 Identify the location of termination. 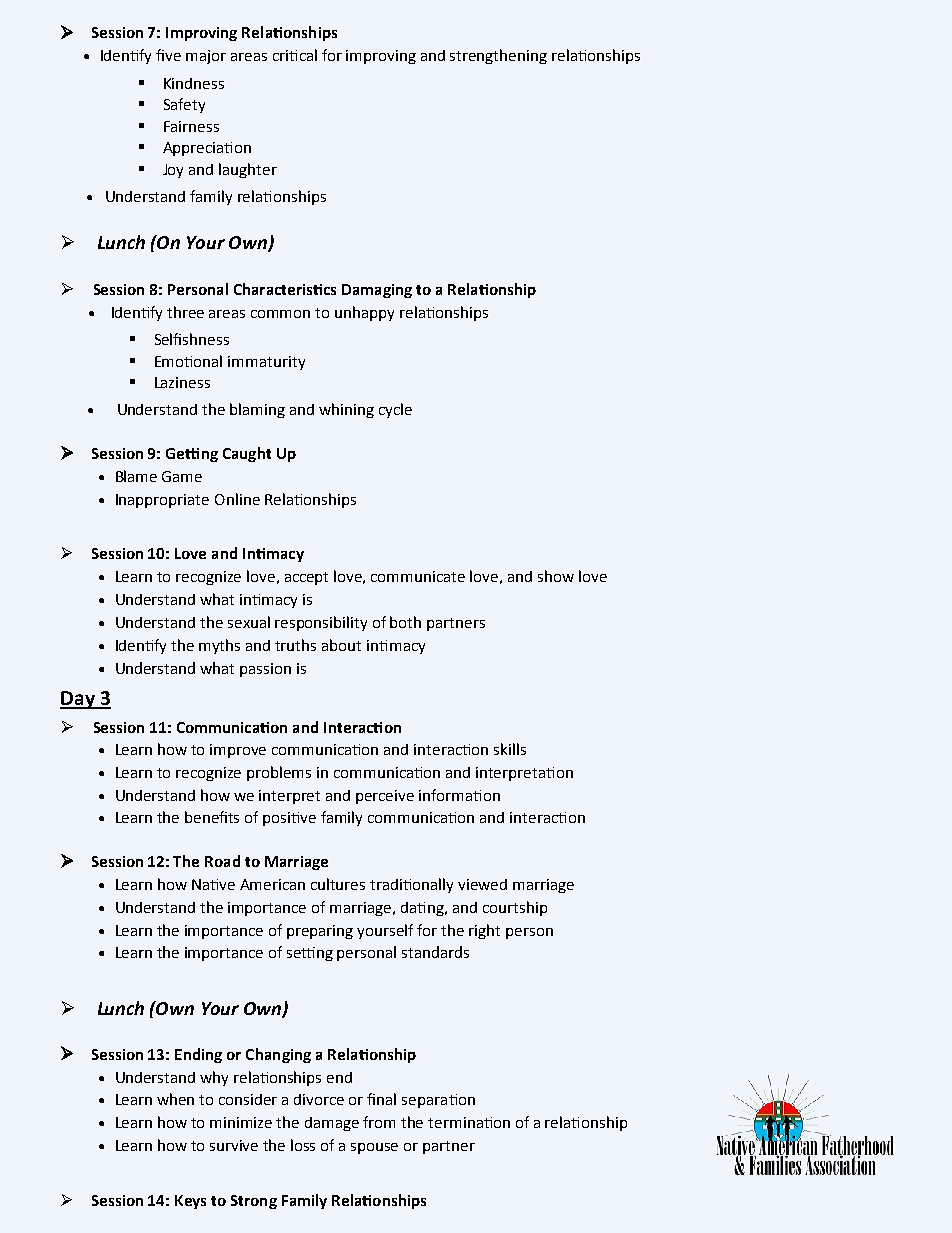
(469, 1122).
